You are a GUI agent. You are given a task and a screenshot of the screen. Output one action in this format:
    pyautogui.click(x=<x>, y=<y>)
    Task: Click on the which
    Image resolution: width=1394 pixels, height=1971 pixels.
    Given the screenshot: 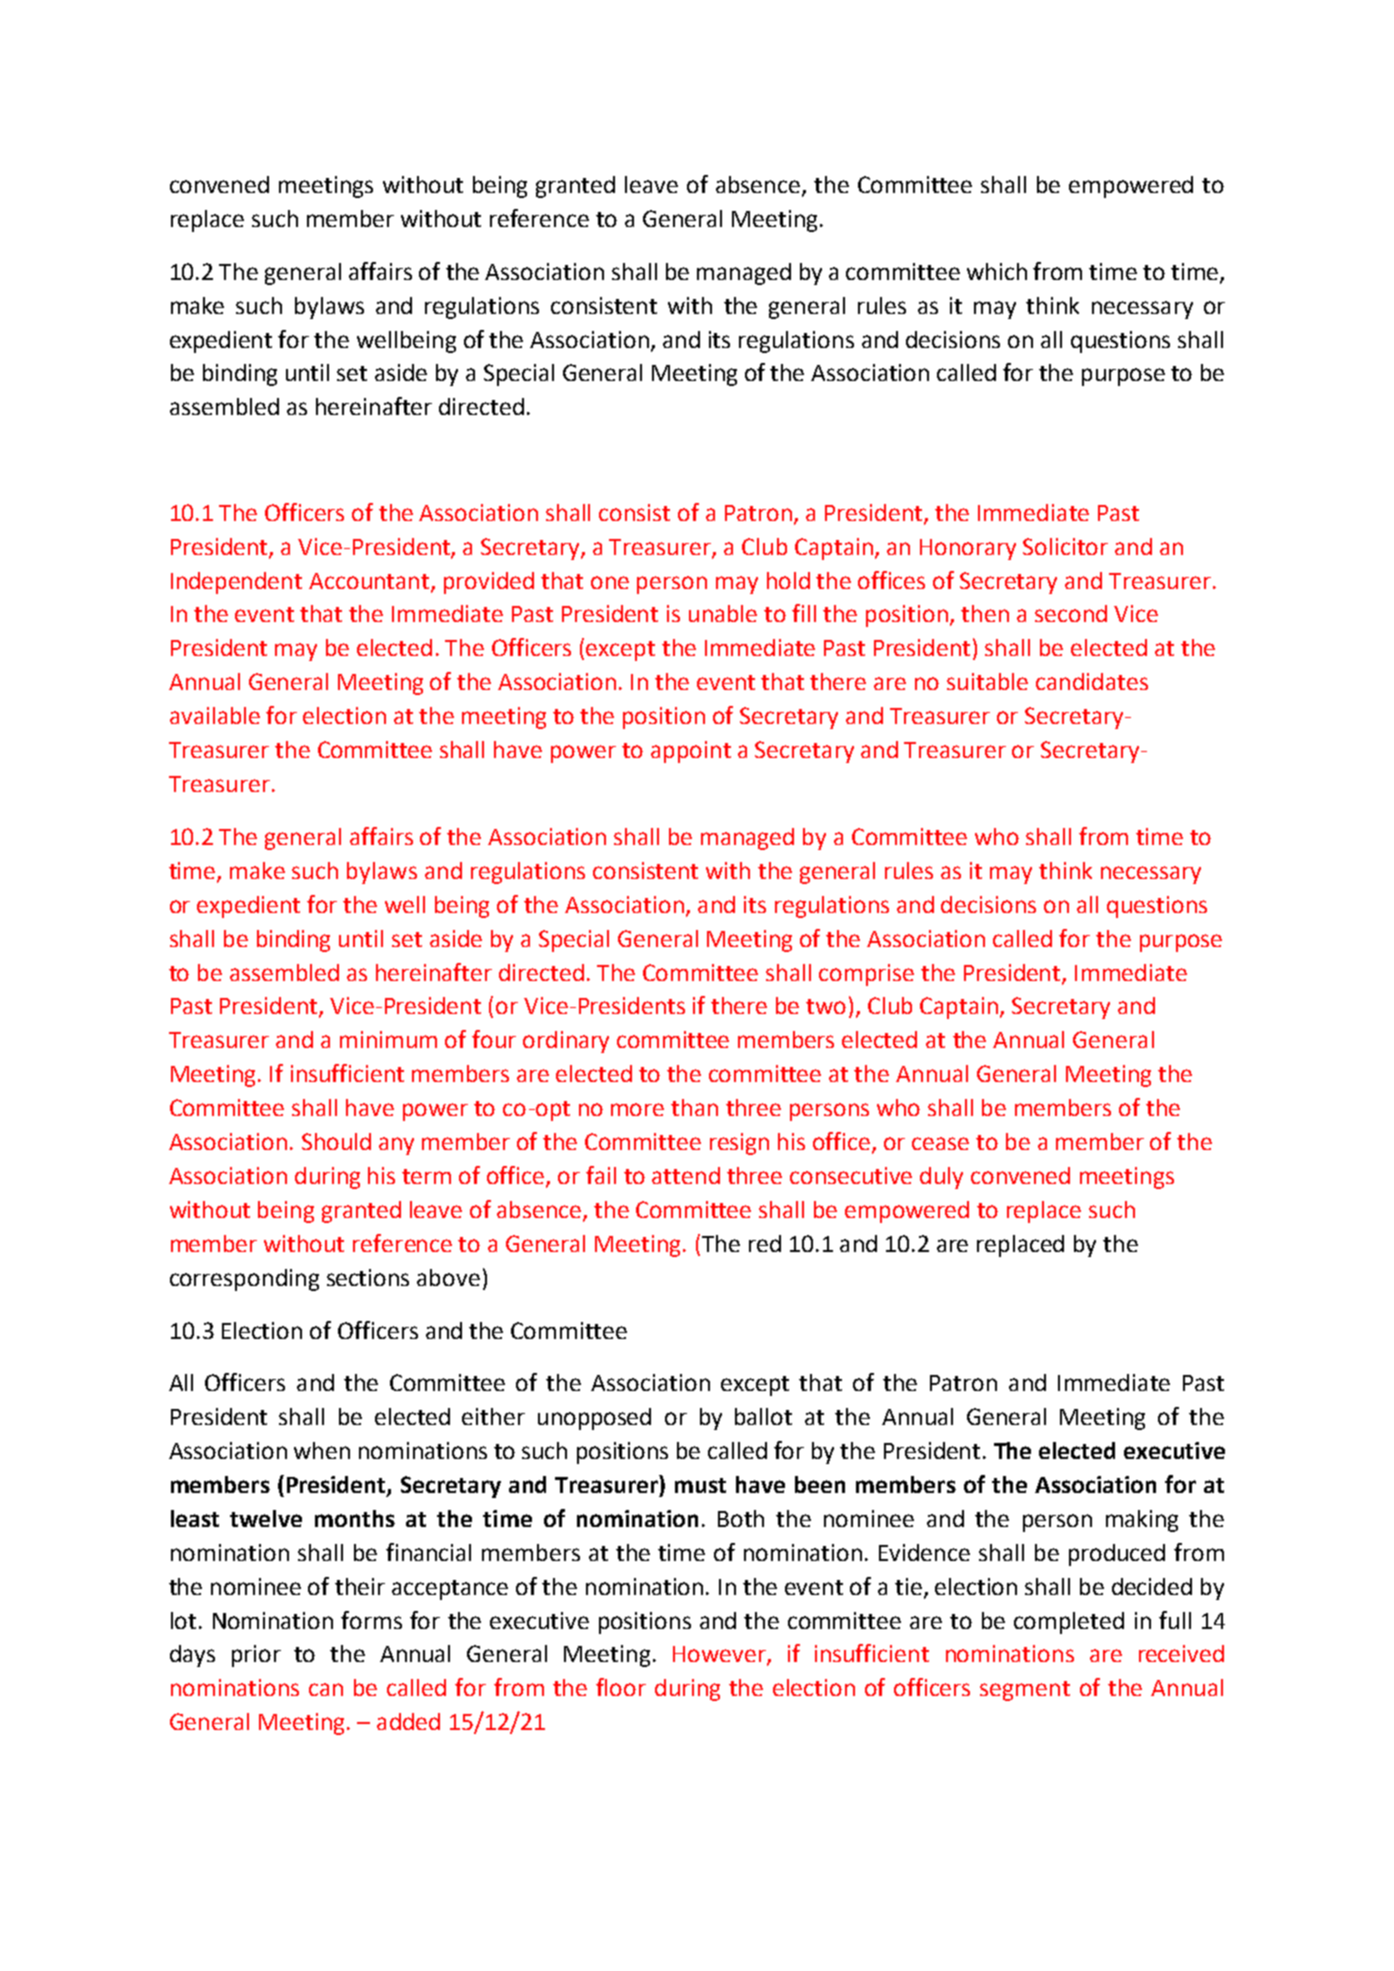 What is the action you would take?
    pyautogui.click(x=997, y=271)
